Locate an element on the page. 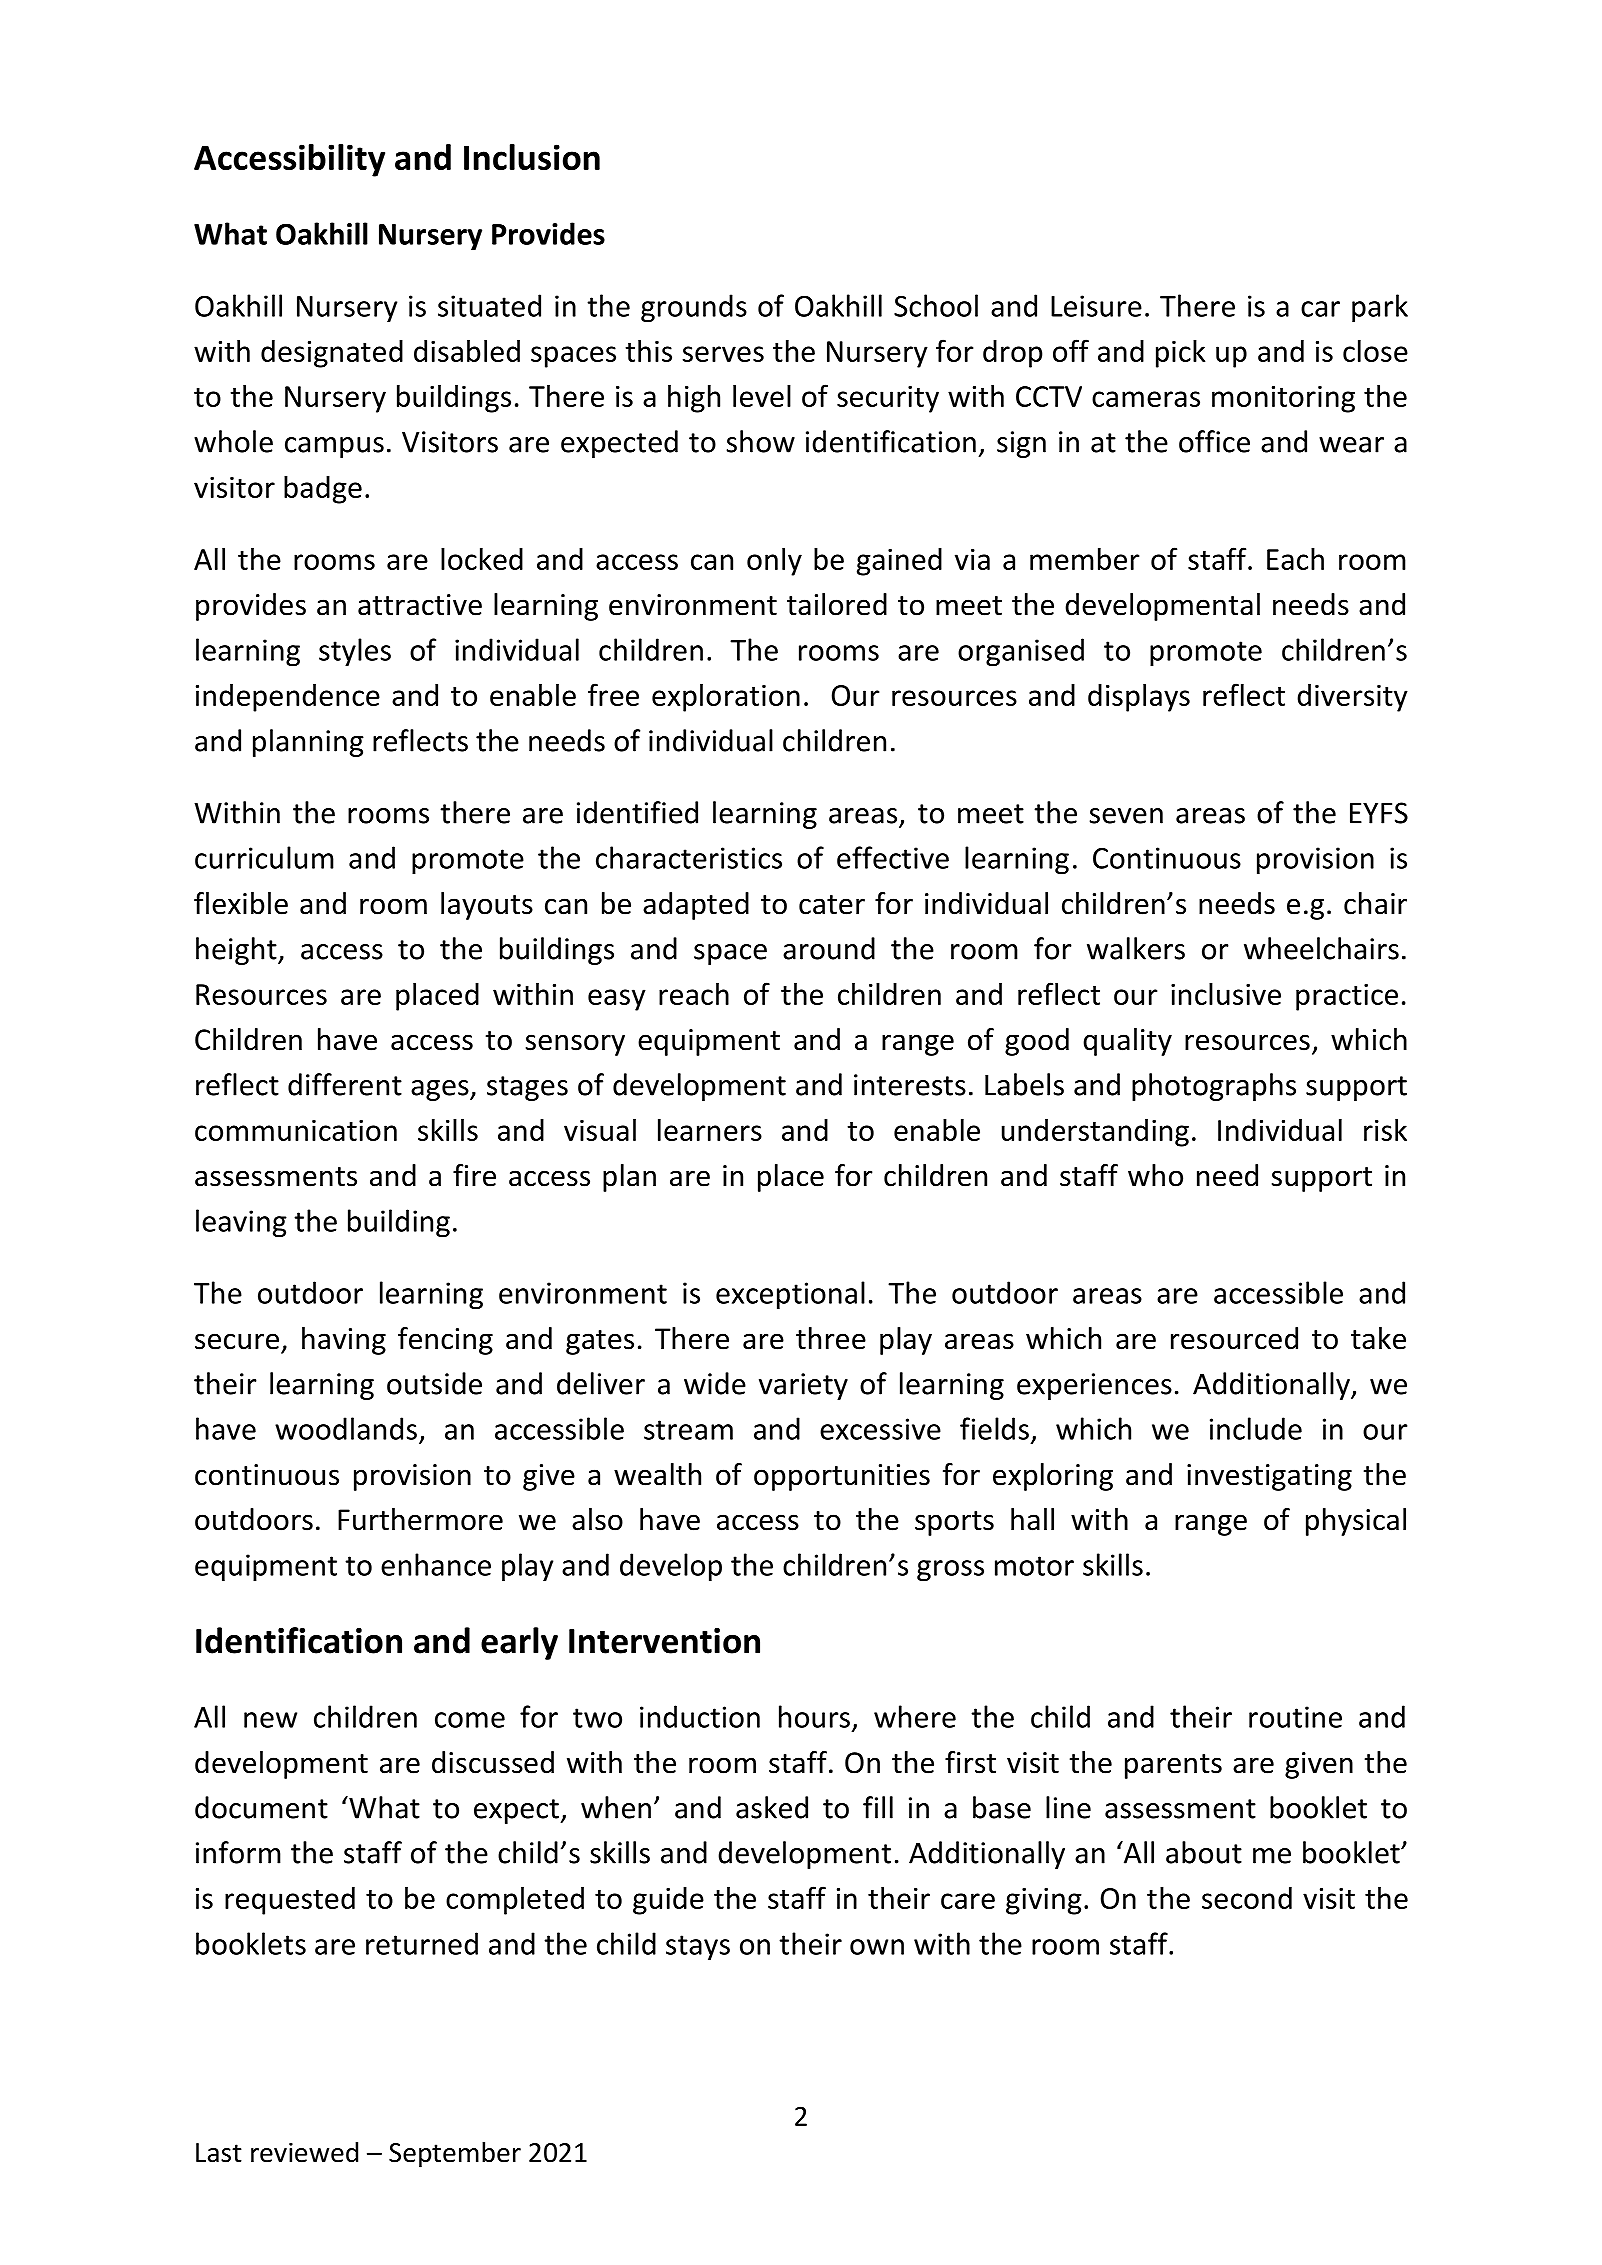 The height and width of the page is (2265, 1602). communication is located at coordinates (296, 1130).
